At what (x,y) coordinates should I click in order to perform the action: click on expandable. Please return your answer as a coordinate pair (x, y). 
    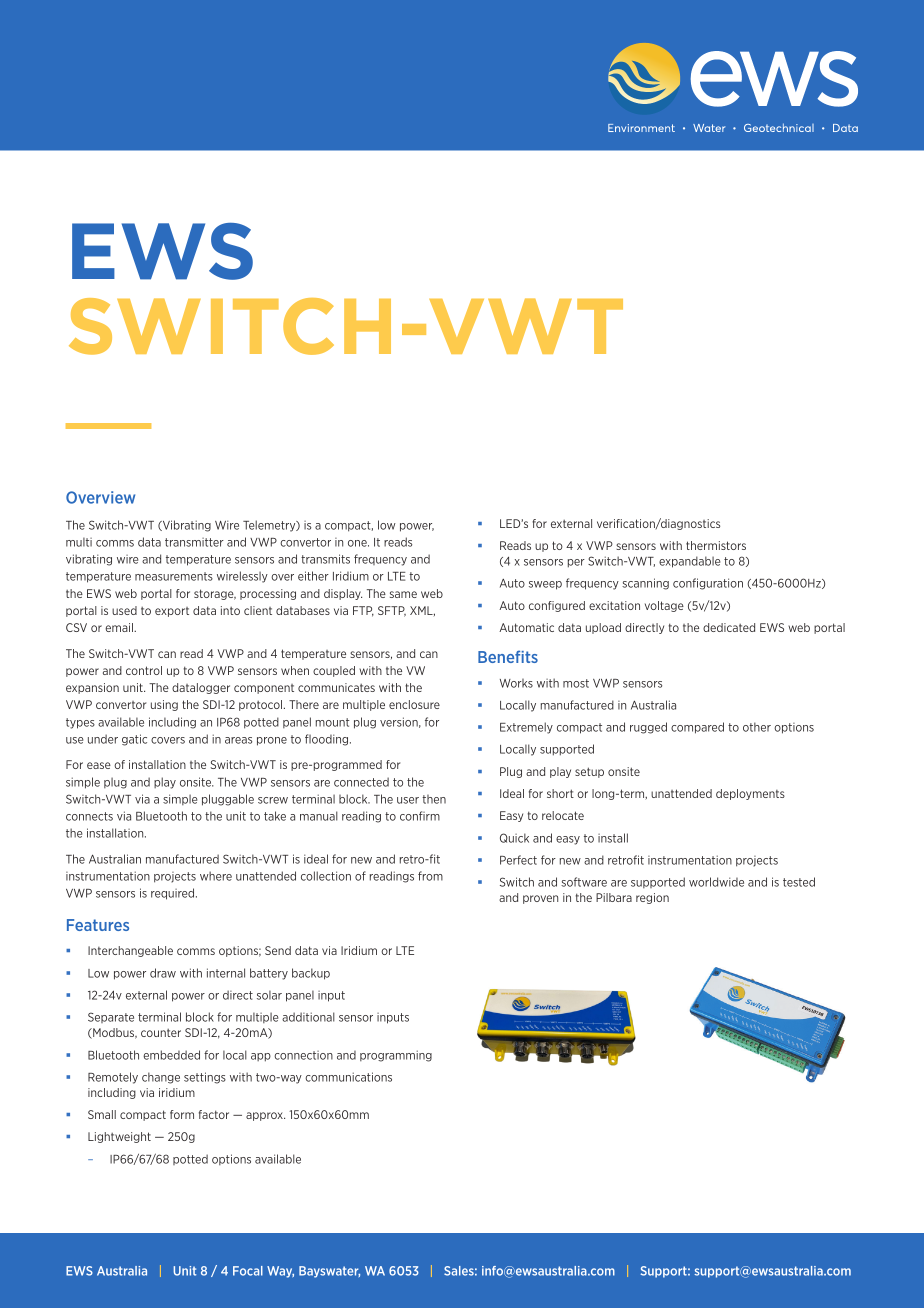
    Looking at the image, I should click on (690, 562).
